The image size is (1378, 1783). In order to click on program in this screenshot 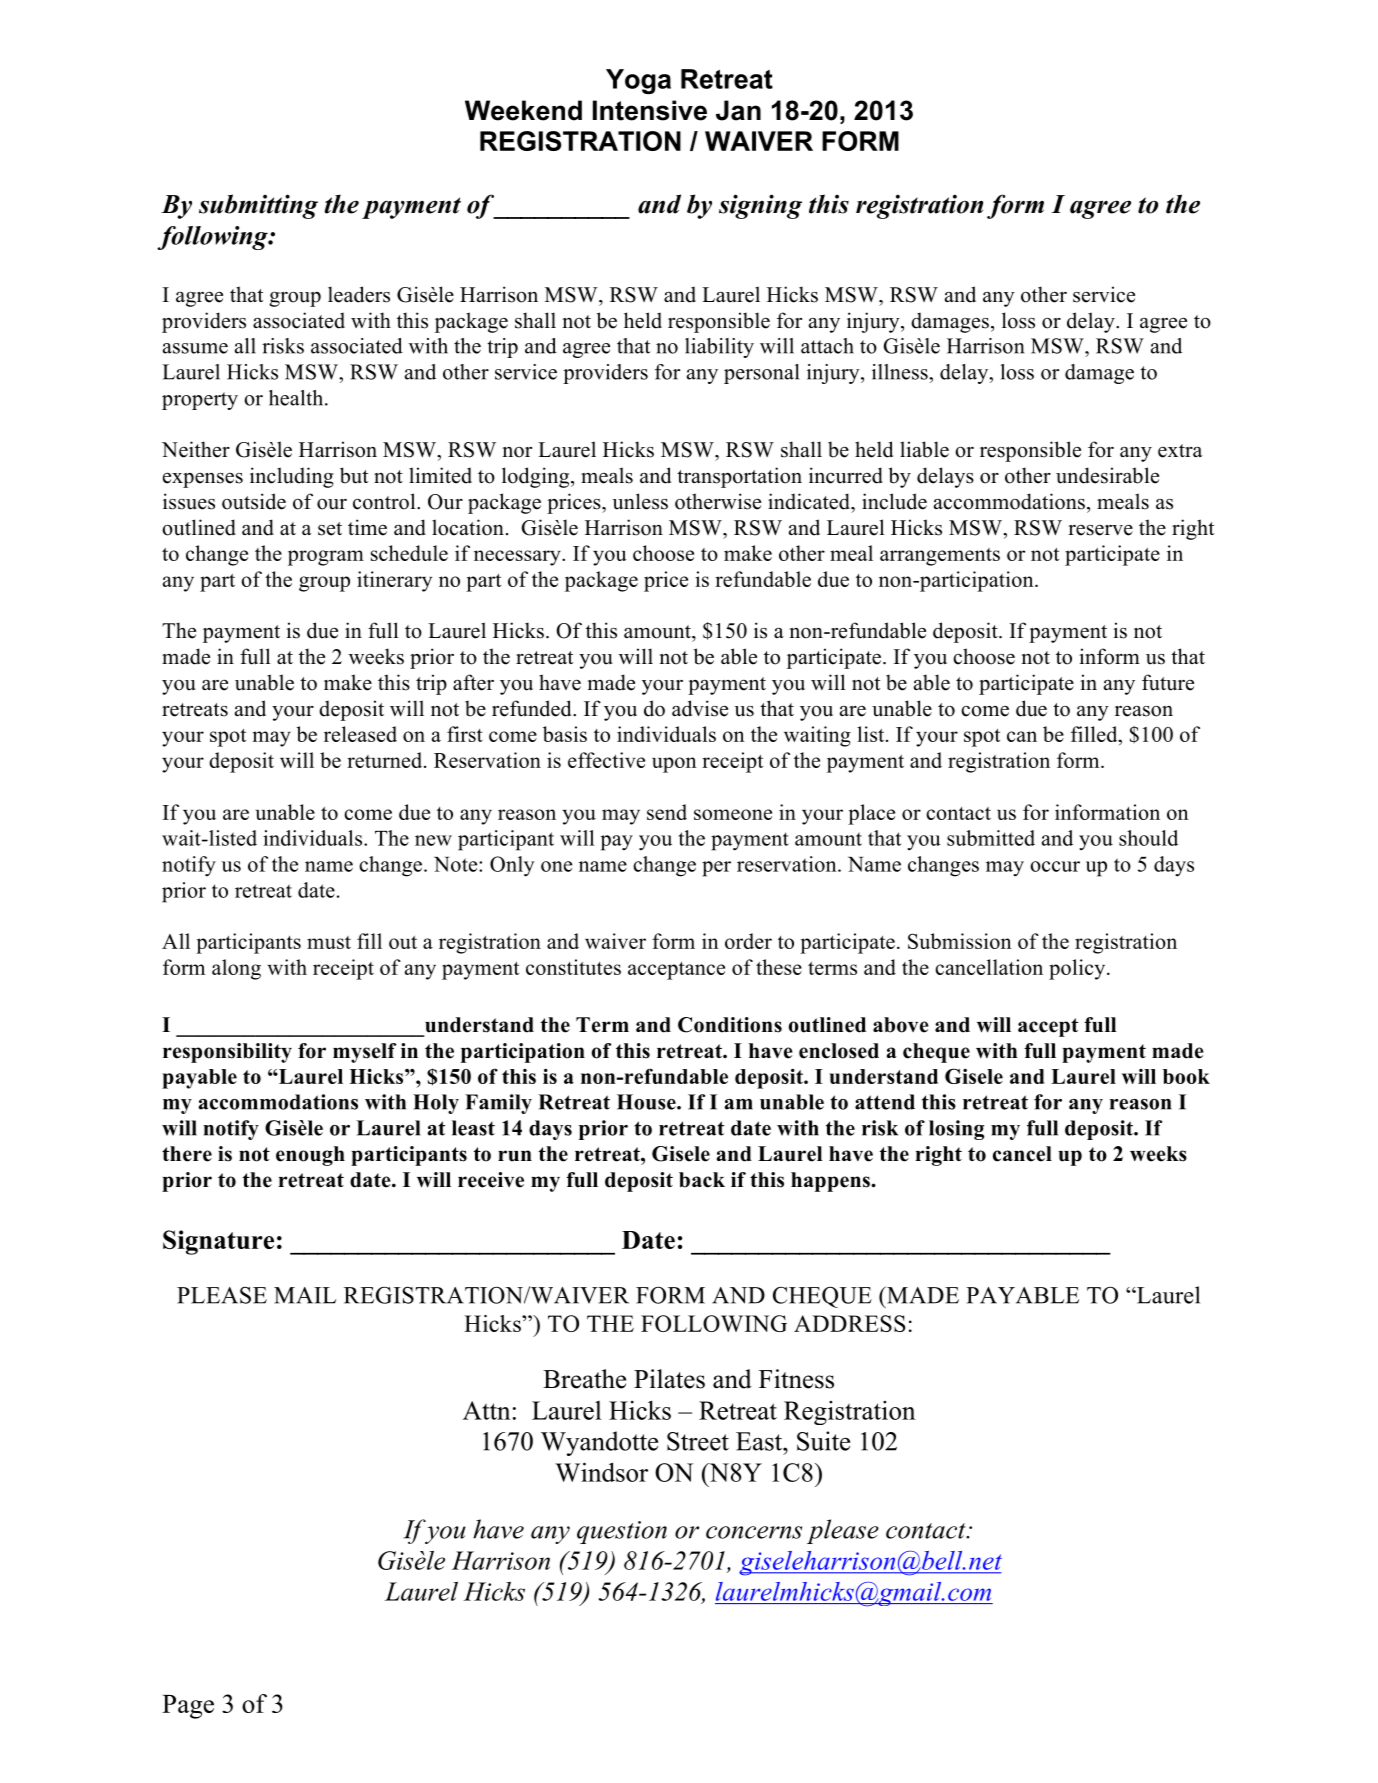, I will do `click(326, 558)`.
